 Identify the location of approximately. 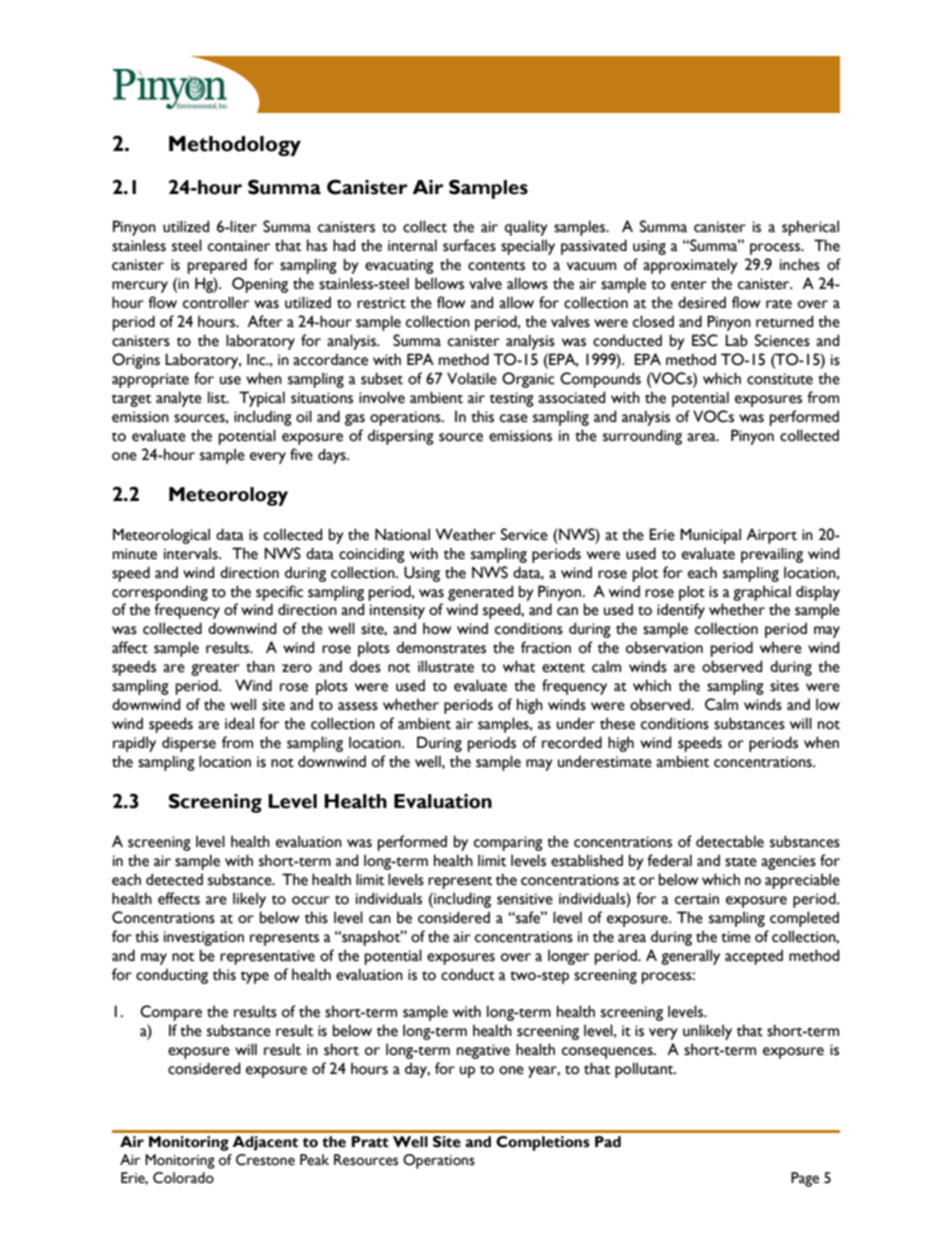
(690, 266).
